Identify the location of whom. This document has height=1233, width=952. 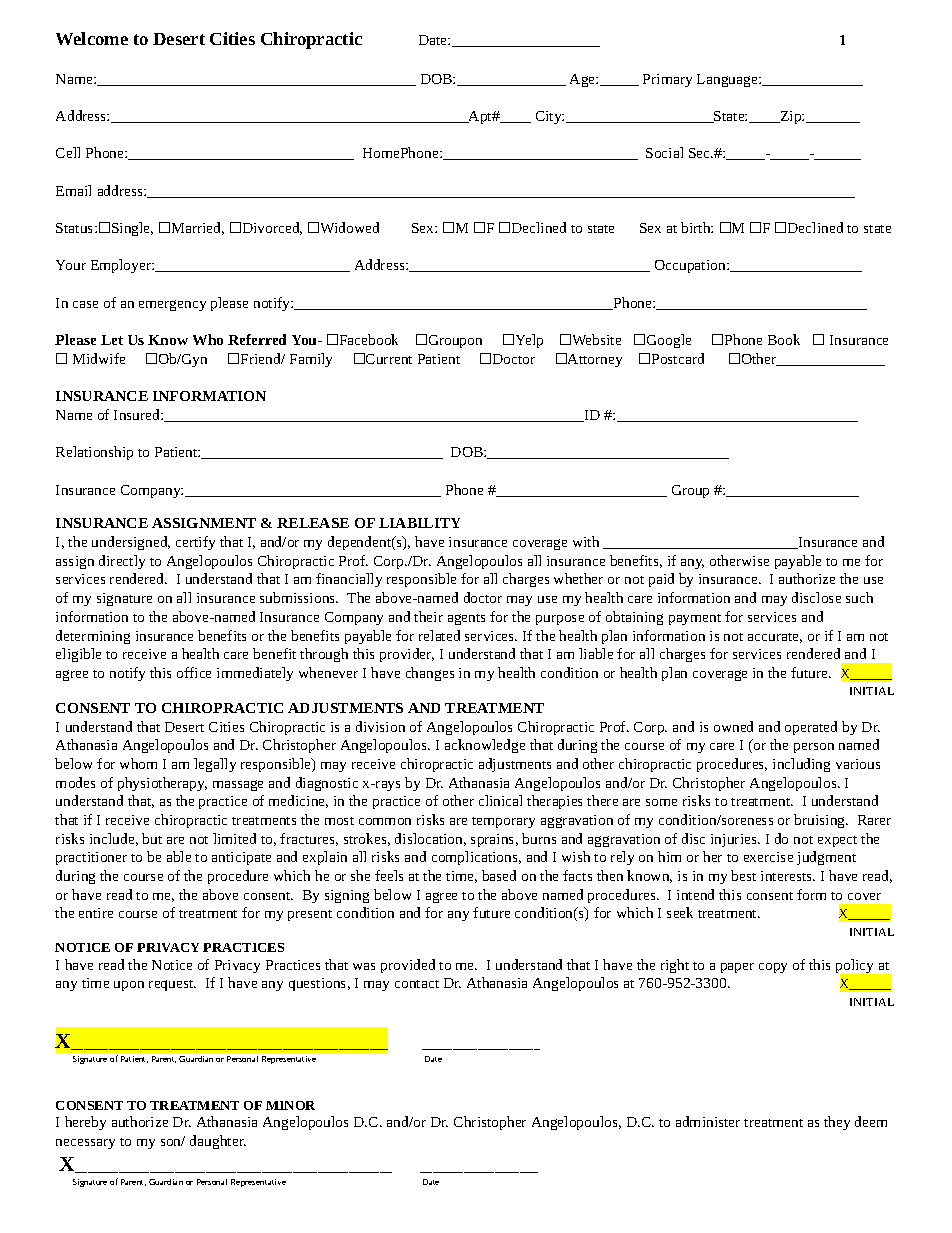
(138, 763).
